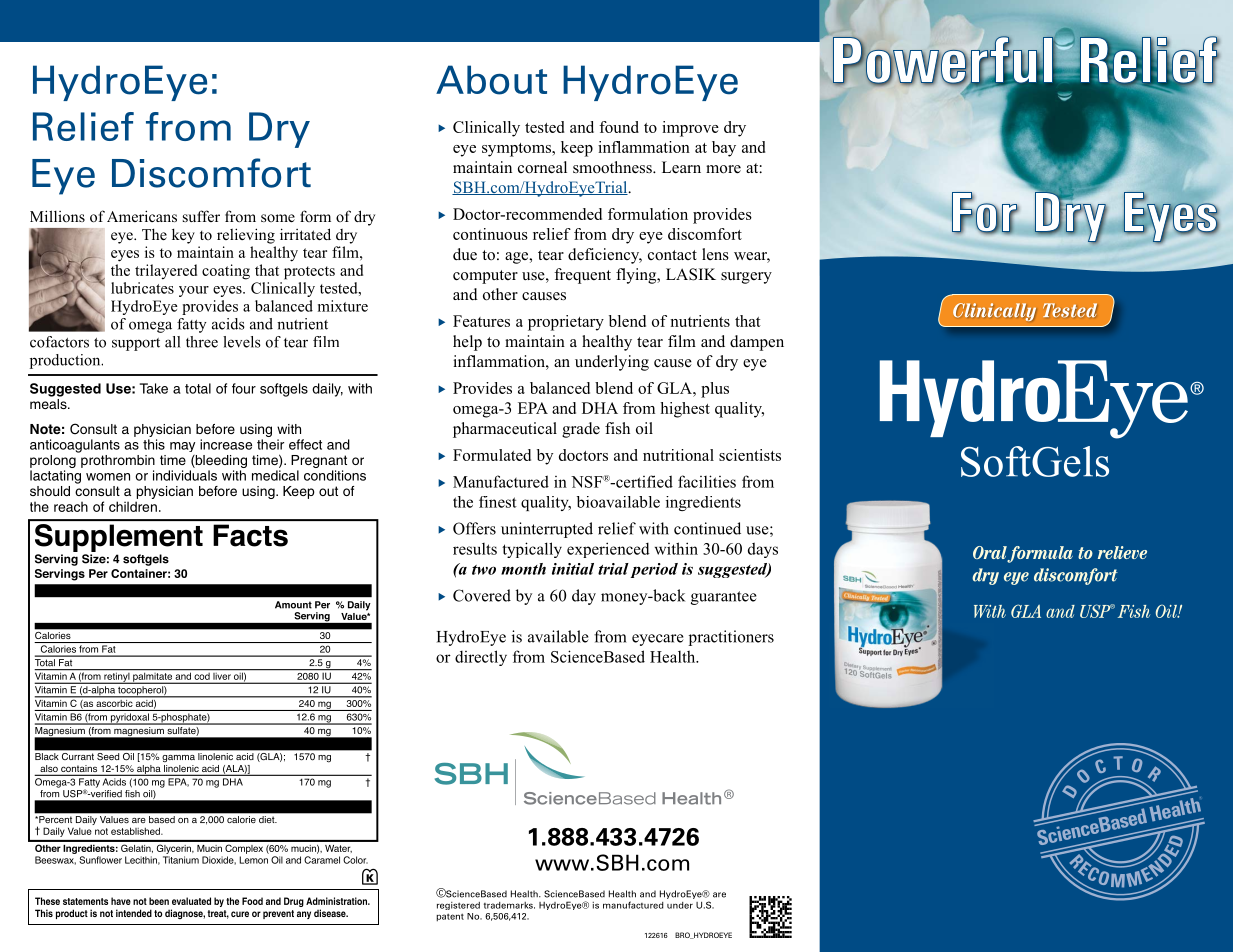 The height and width of the page is (952, 1233). What do you see at coordinates (566, 323) in the page?
I see `proprietary` at bounding box center [566, 323].
